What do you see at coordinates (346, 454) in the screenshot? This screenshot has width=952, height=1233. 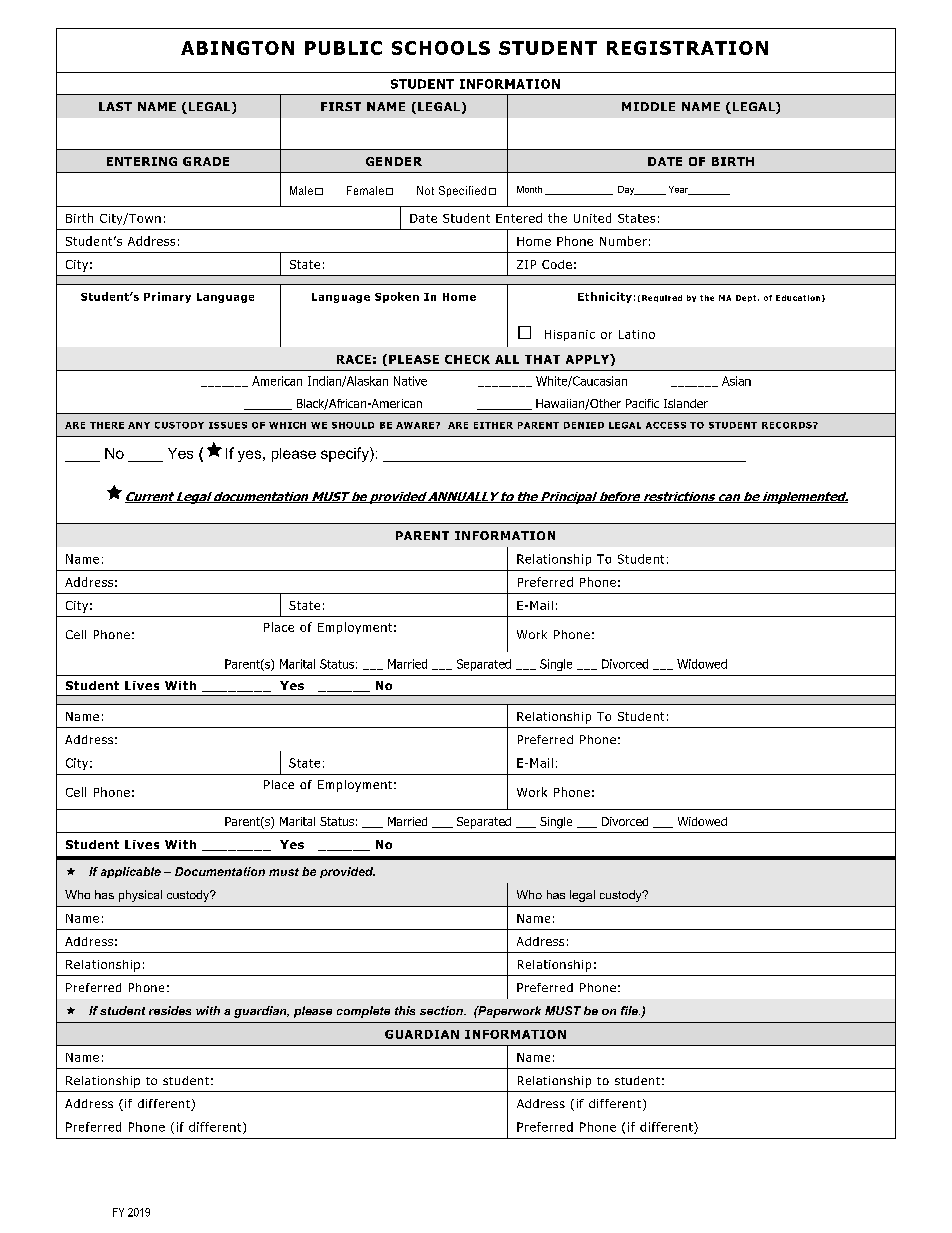 I see `specify` at bounding box center [346, 454].
